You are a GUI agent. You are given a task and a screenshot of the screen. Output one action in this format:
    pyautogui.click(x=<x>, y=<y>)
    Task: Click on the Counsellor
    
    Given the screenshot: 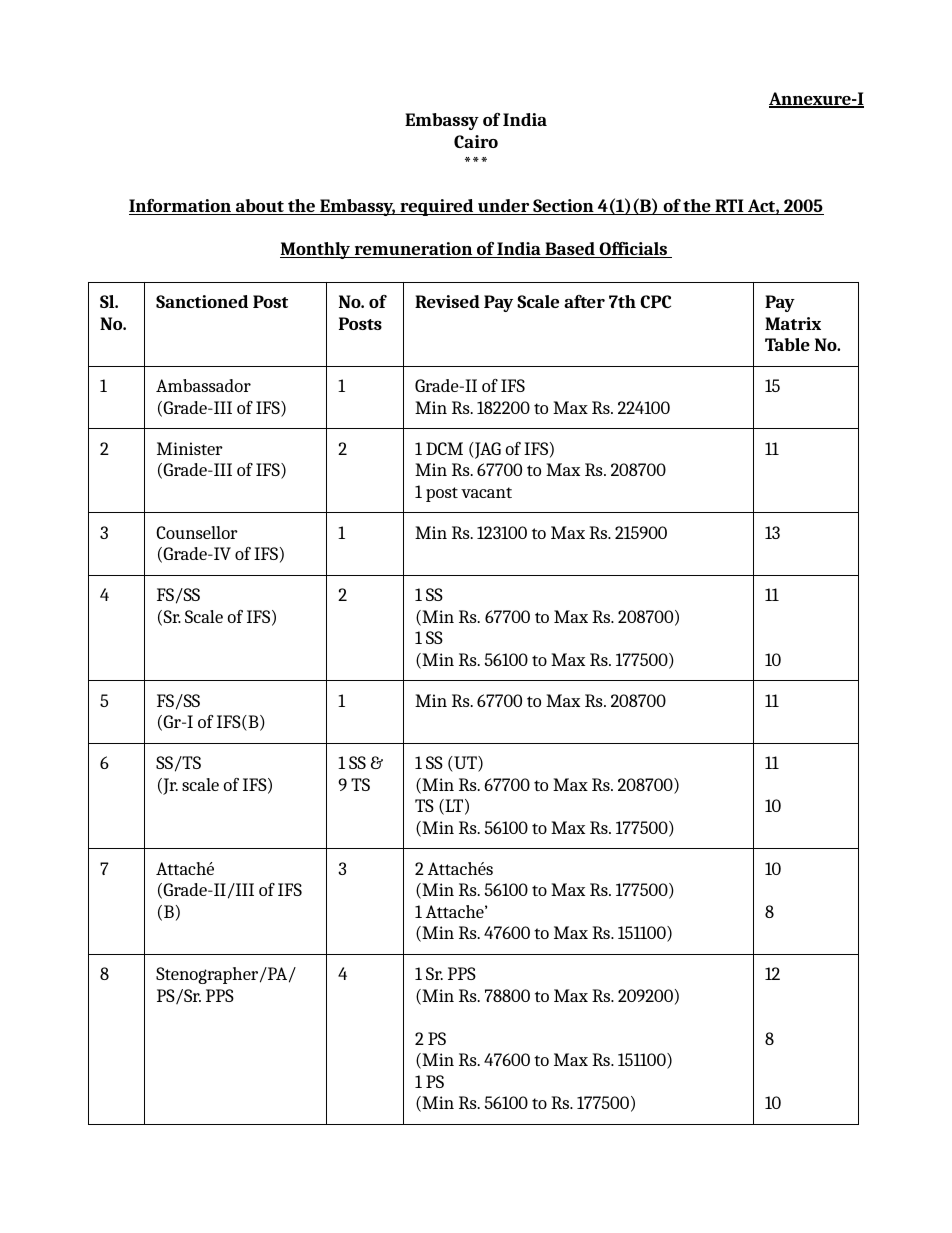 What is the action you would take?
    pyautogui.click(x=197, y=532)
